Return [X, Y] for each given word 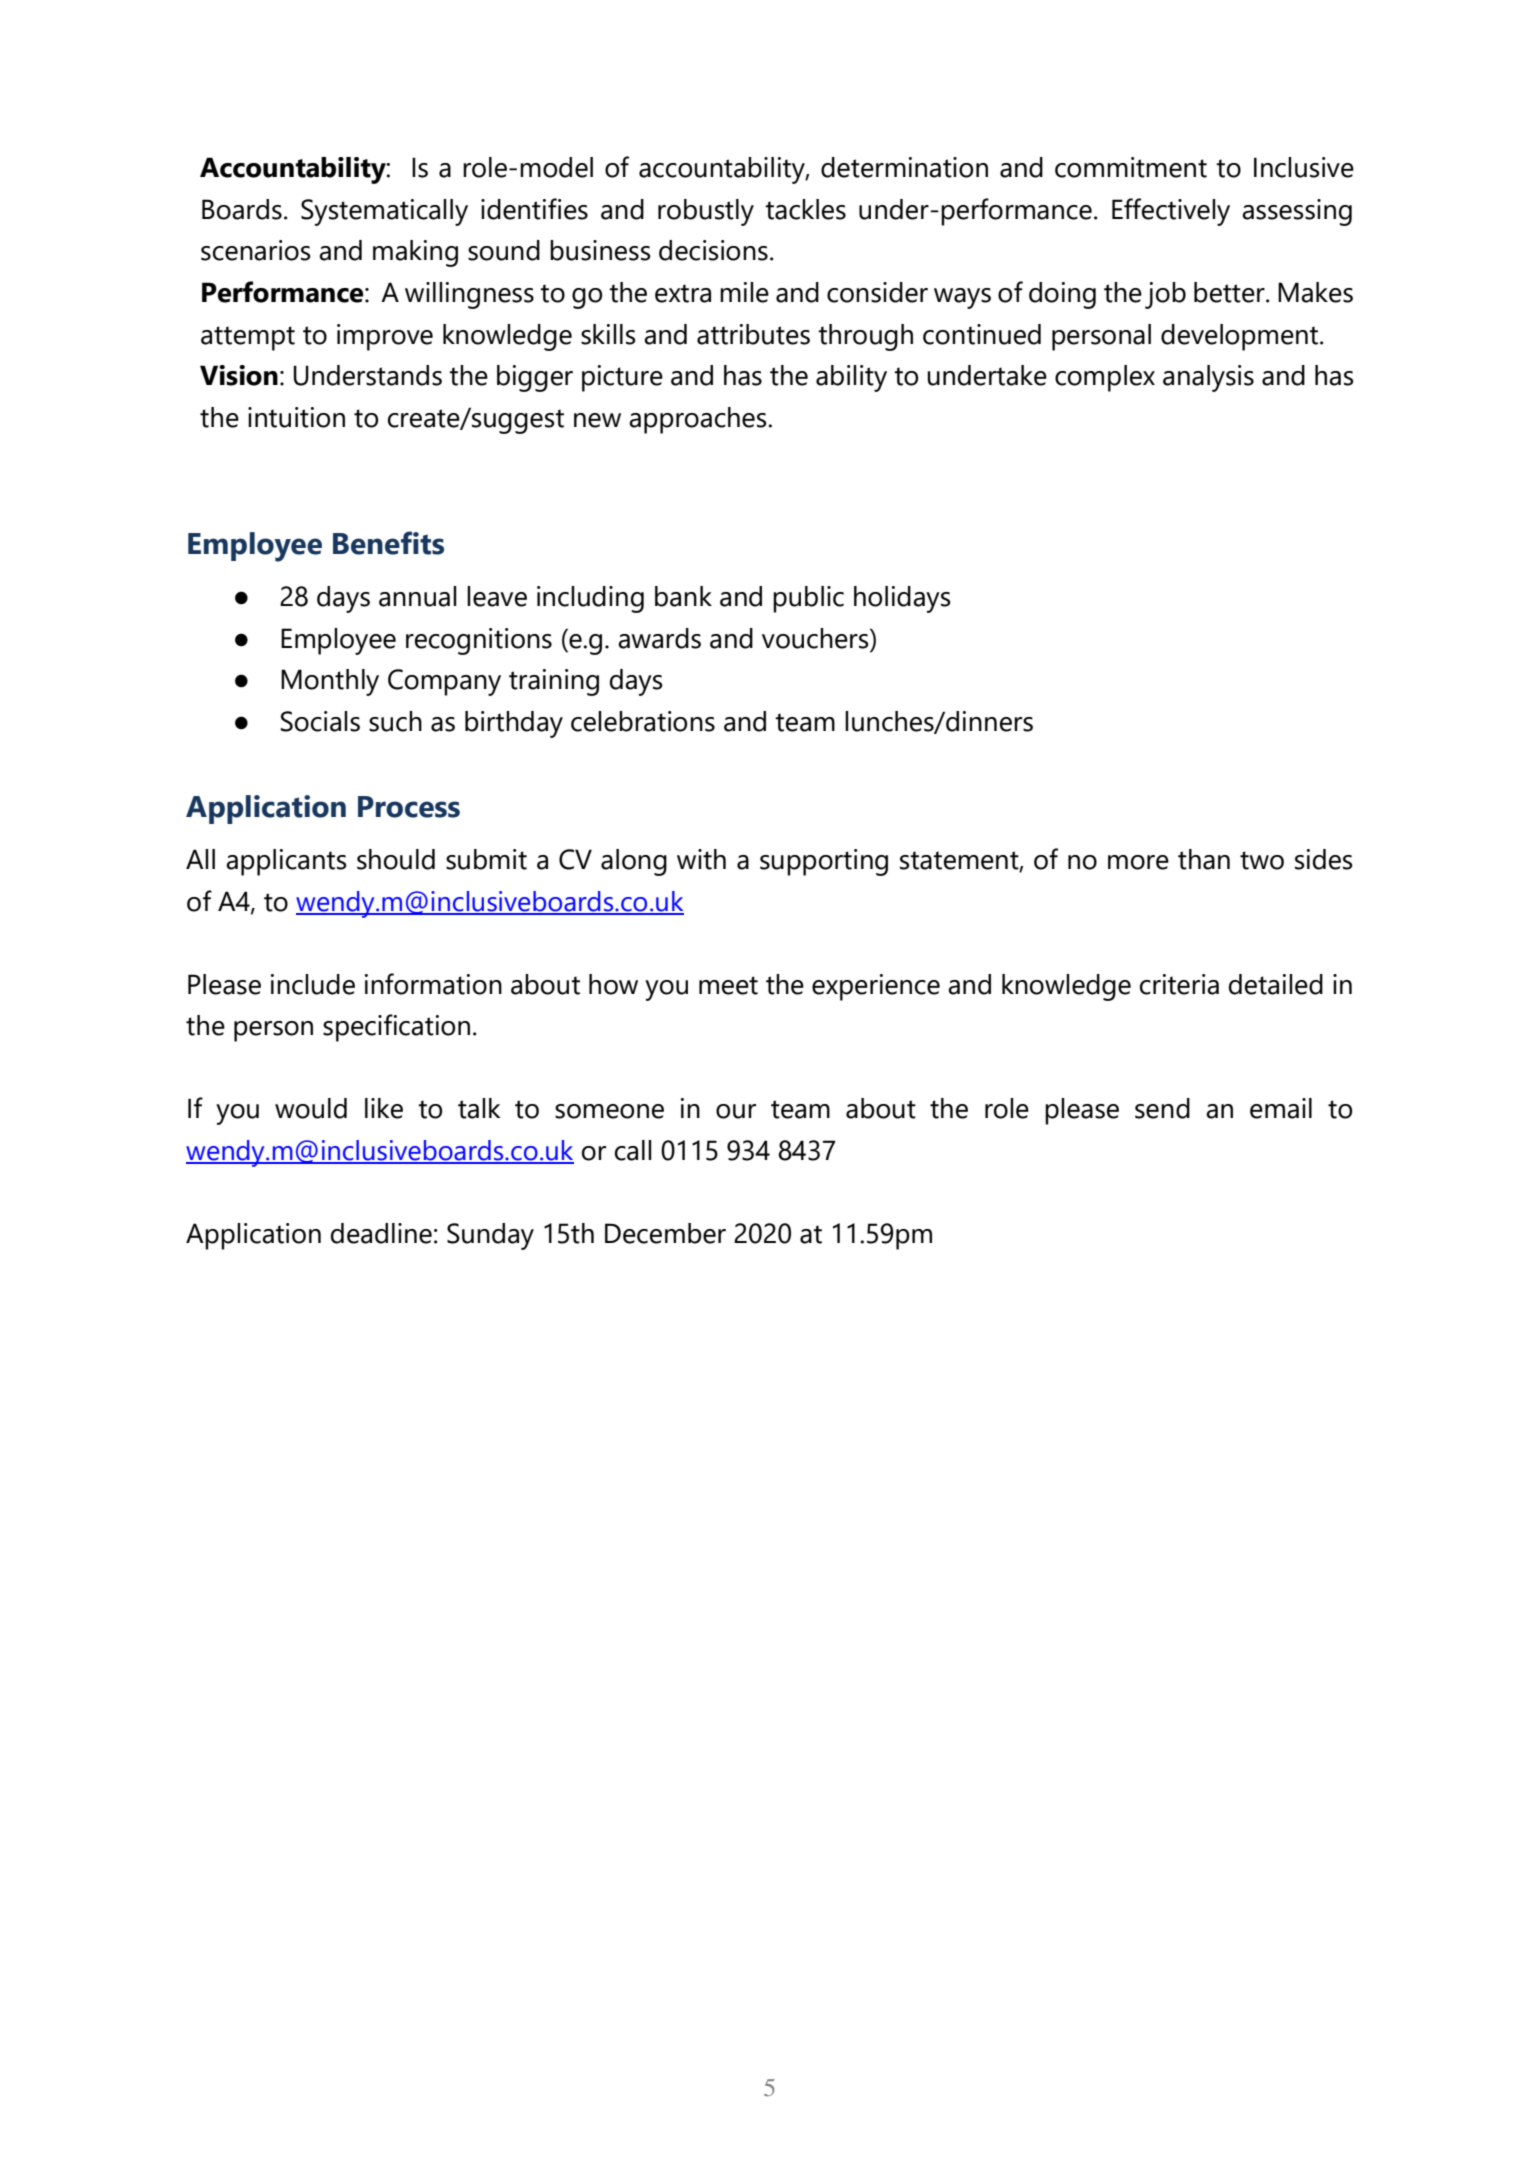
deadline [381, 1233]
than [1204, 859]
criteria [1179, 984]
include [313, 984]
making [415, 253]
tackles [805, 209]
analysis [1208, 378]
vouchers [816, 638]
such [395, 721]
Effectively [1171, 212]
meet [728, 985]
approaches [699, 420]
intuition [296, 417]
